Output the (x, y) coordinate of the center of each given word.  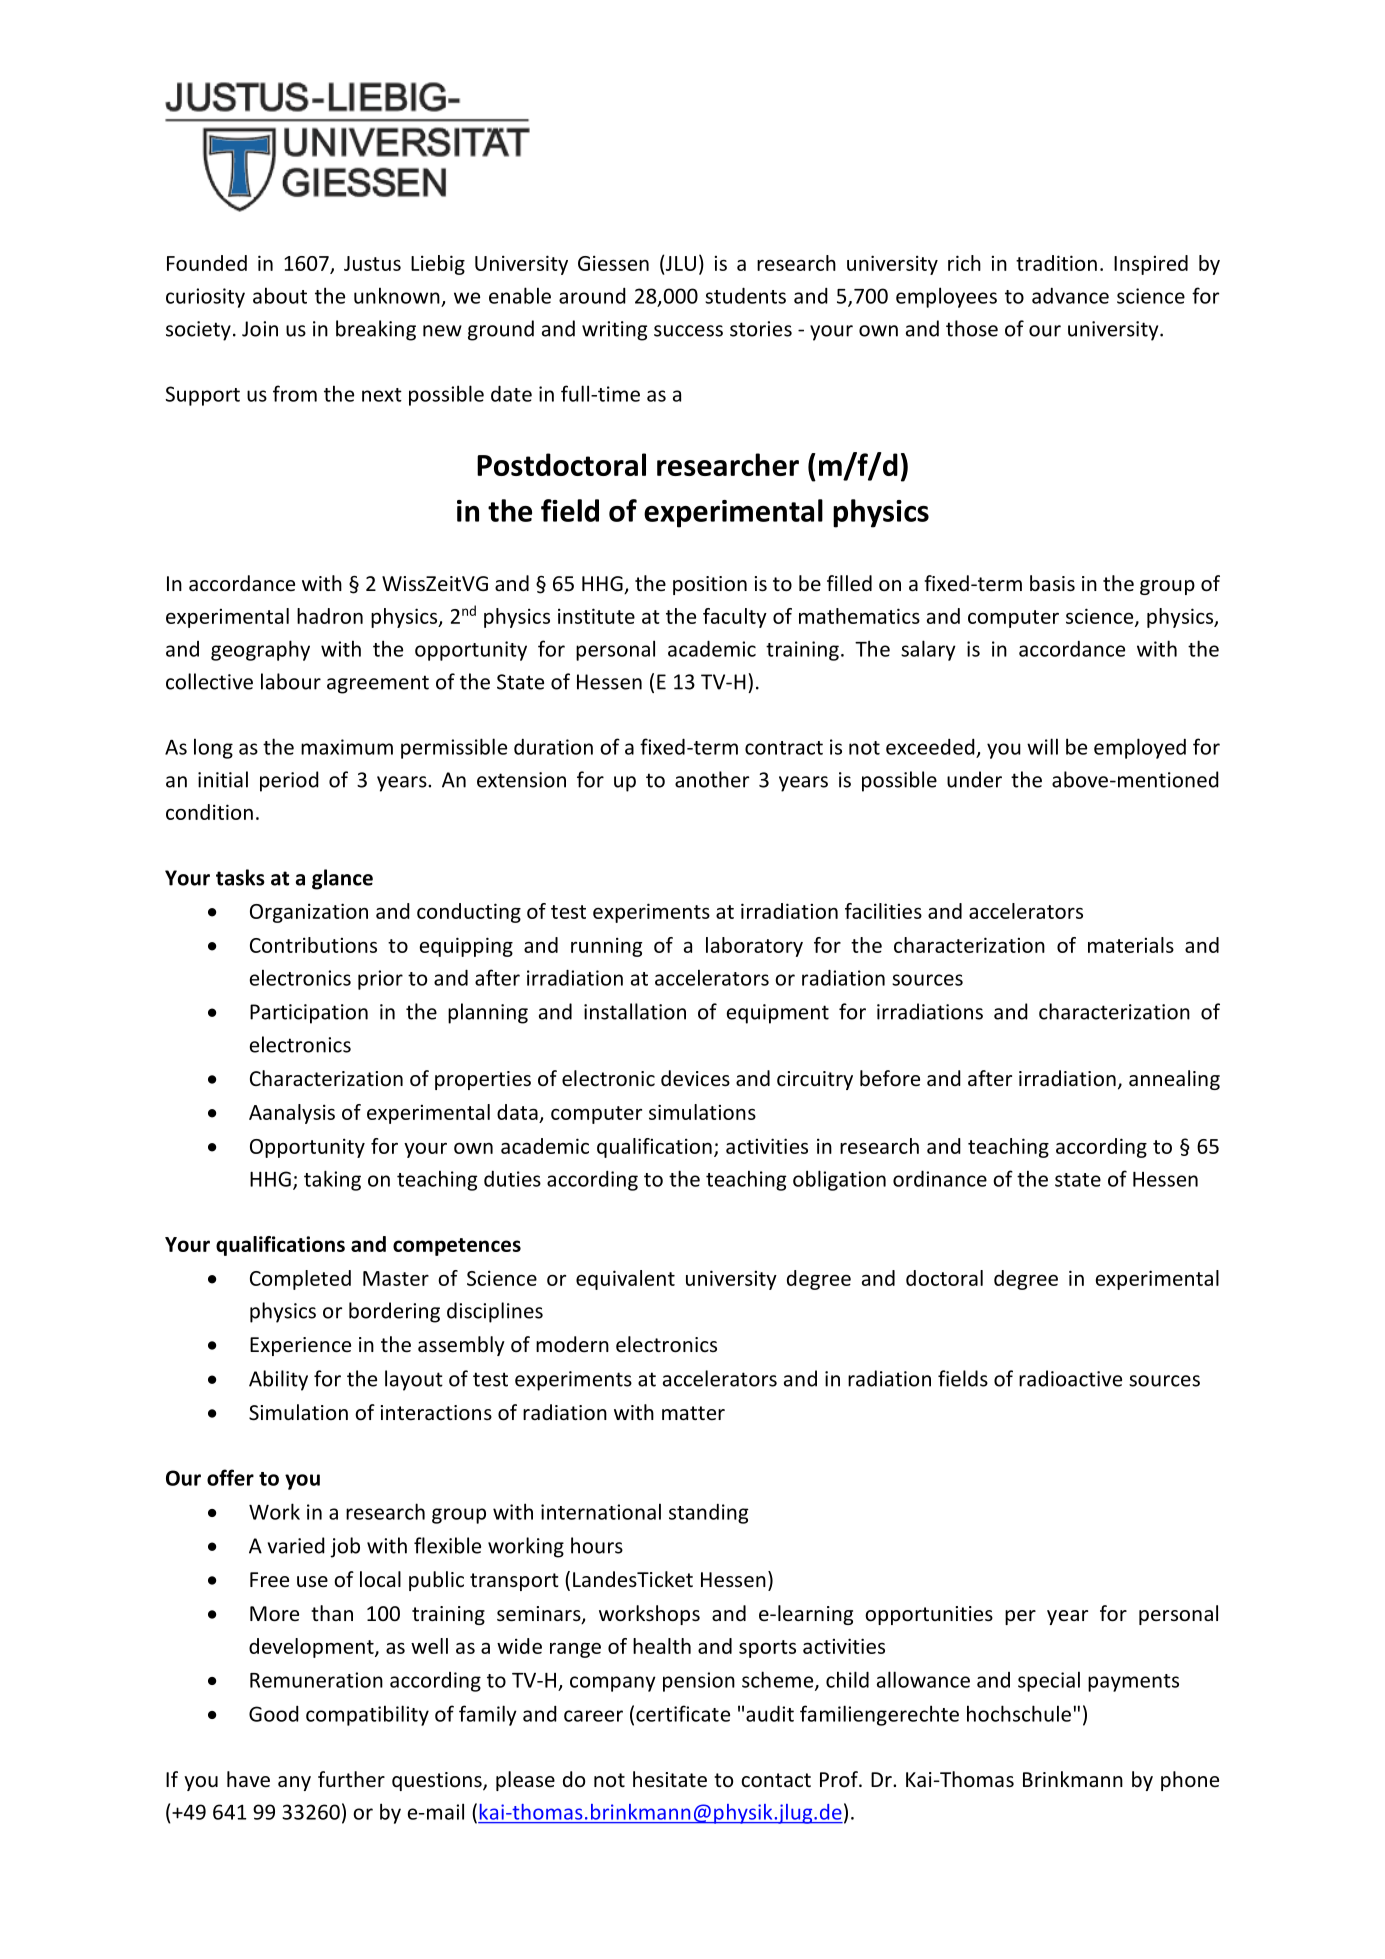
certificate (683, 1713)
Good (274, 1714)
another (712, 779)
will (1042, 746)
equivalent (625, 1280)
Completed (300, 1280)
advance (1070, 296)
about (280, 295)
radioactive (1070, 1378)
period (289, 781)
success (688, 331)
